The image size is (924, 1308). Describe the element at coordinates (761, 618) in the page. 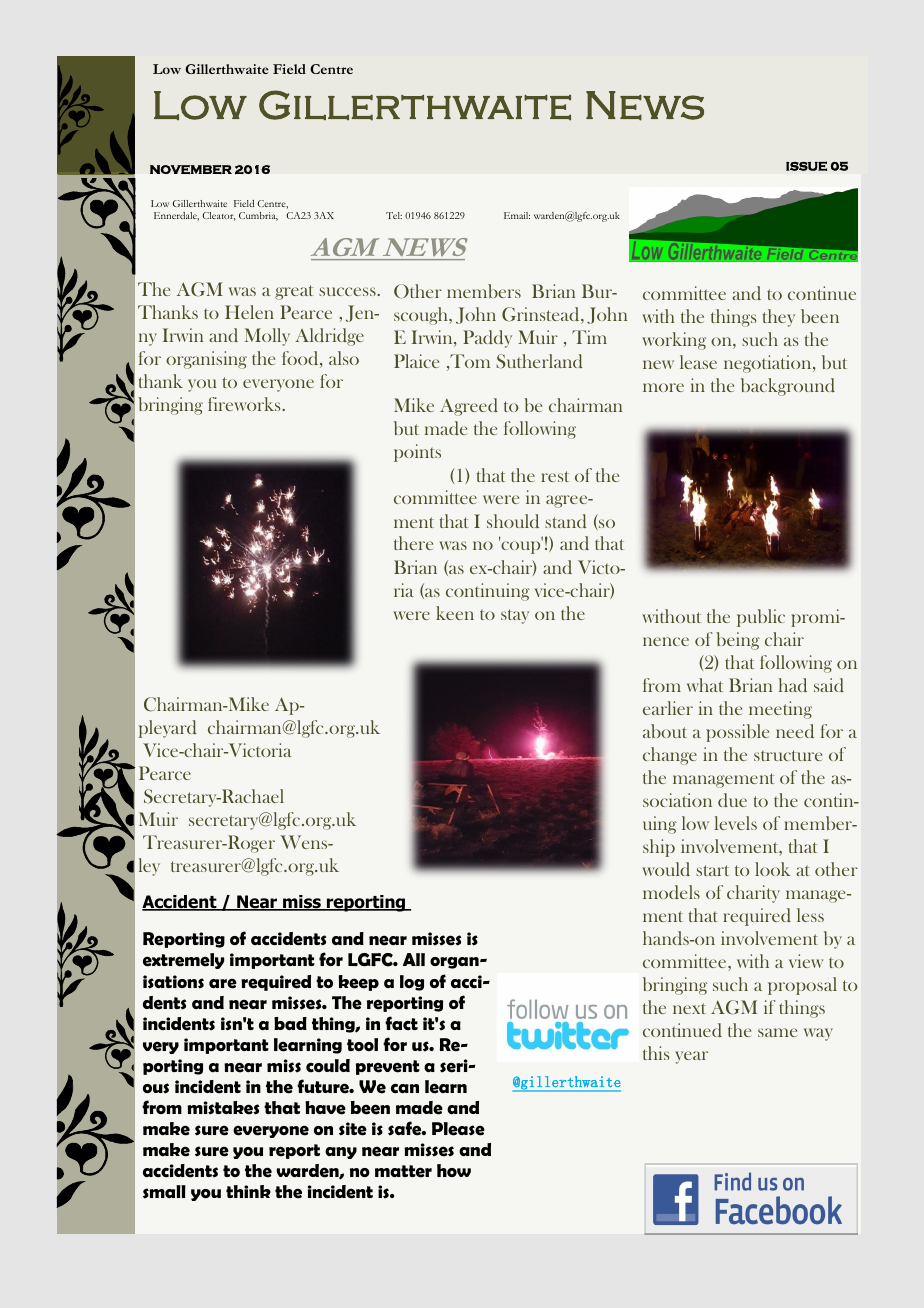

I see `public` at that location.
